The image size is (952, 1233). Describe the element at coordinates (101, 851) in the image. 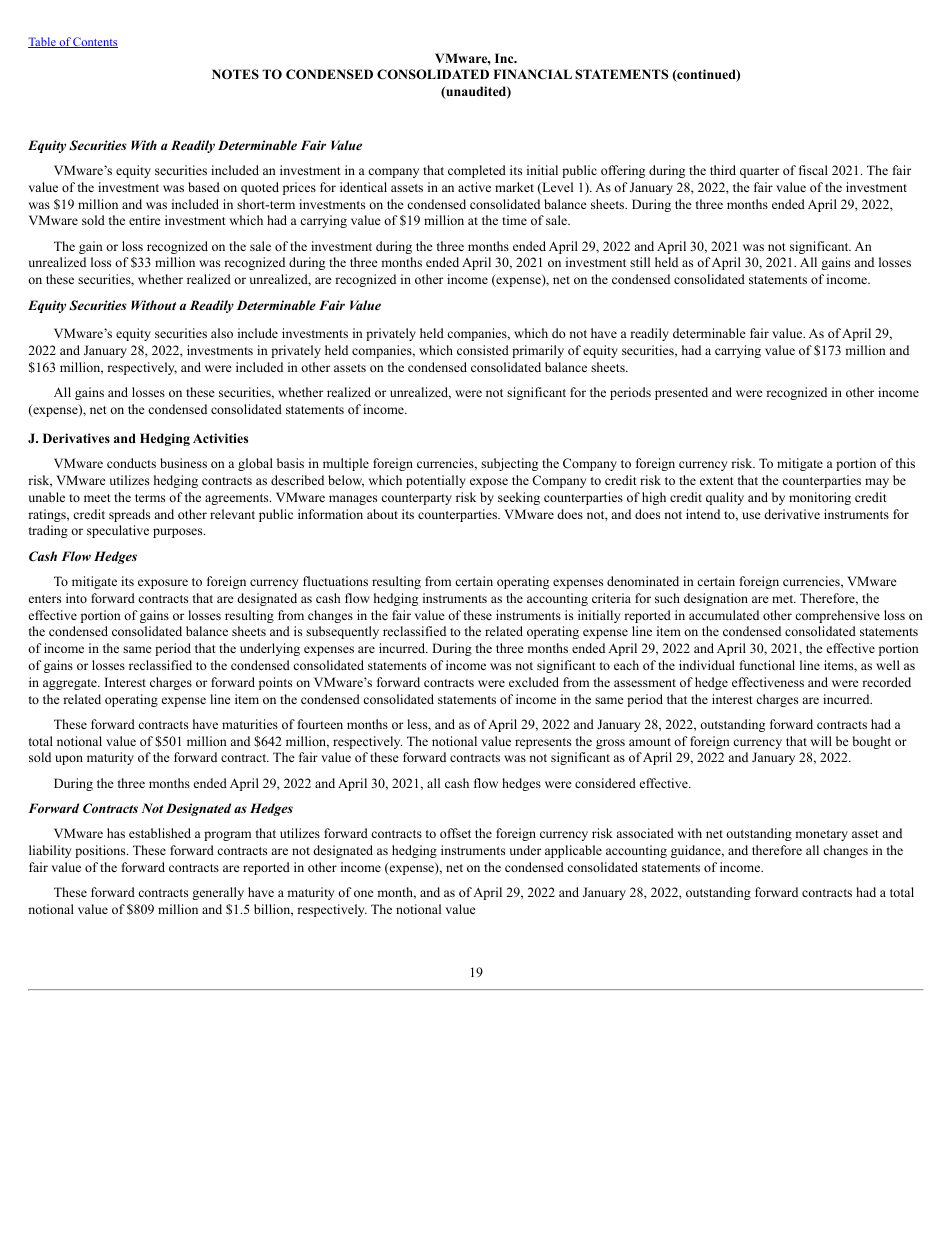

I see `positions` at that location.
